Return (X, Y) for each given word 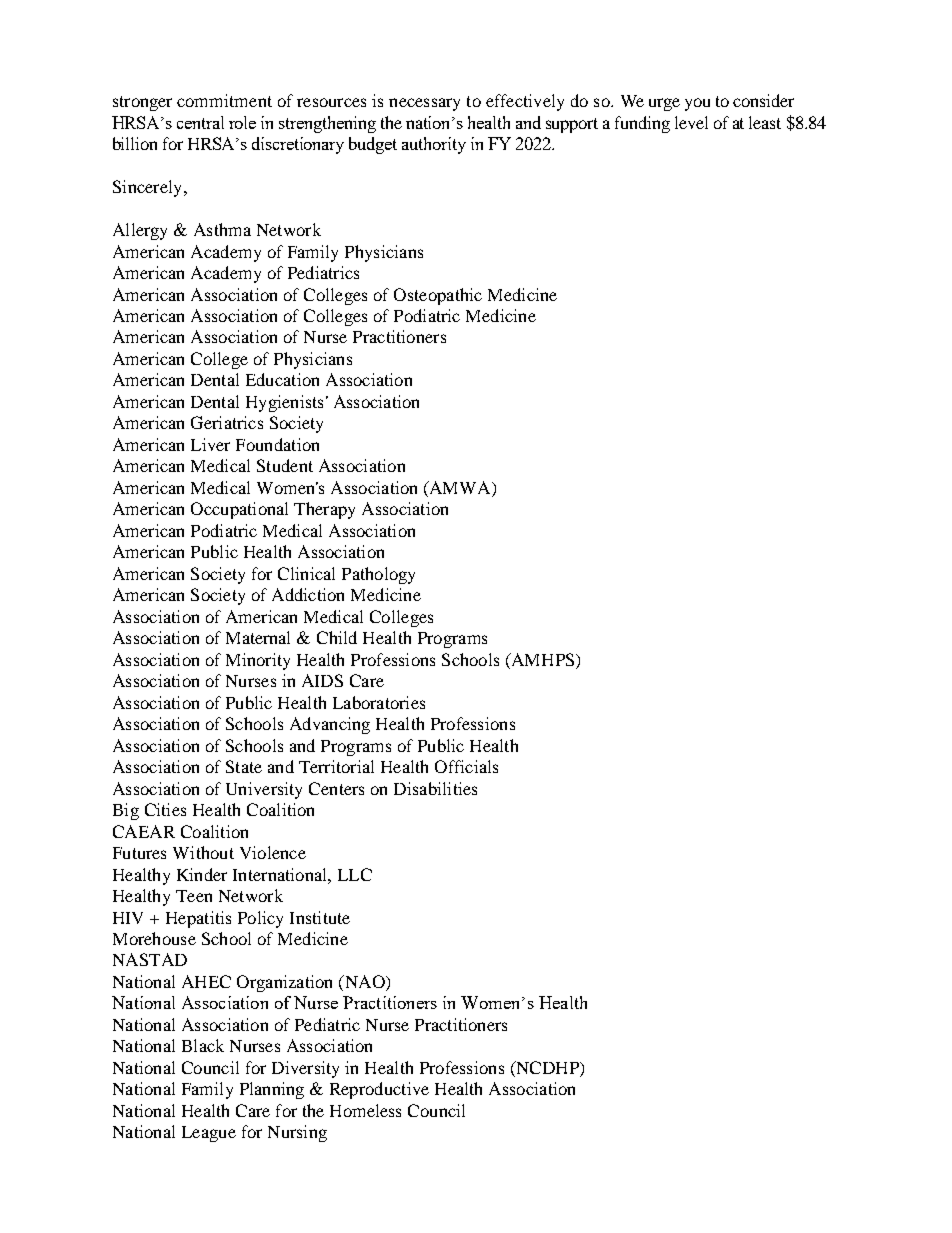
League (209, 1134)
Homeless (365, 1110)
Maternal (258, 637)
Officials (466, 766)
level (691, 122)
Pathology (378, 575)
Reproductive (379, 1090)
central (200, 122)
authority (434, 145)
